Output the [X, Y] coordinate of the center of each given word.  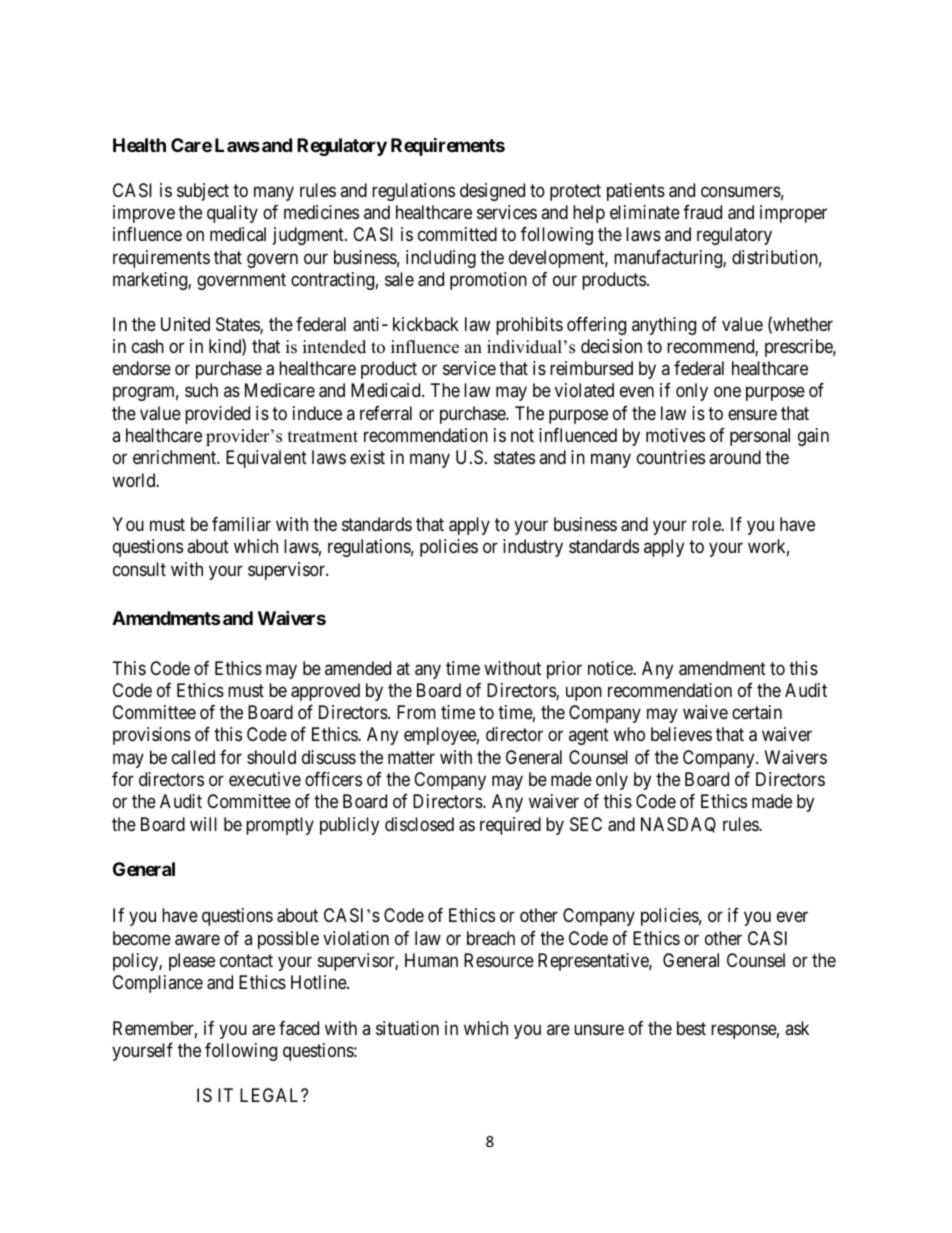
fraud [702, 212]
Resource [499, 960]
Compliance [158, 984]
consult [139, 569]
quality [232, 214]
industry [533, 548]
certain [757, 712]
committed [457, 234]
